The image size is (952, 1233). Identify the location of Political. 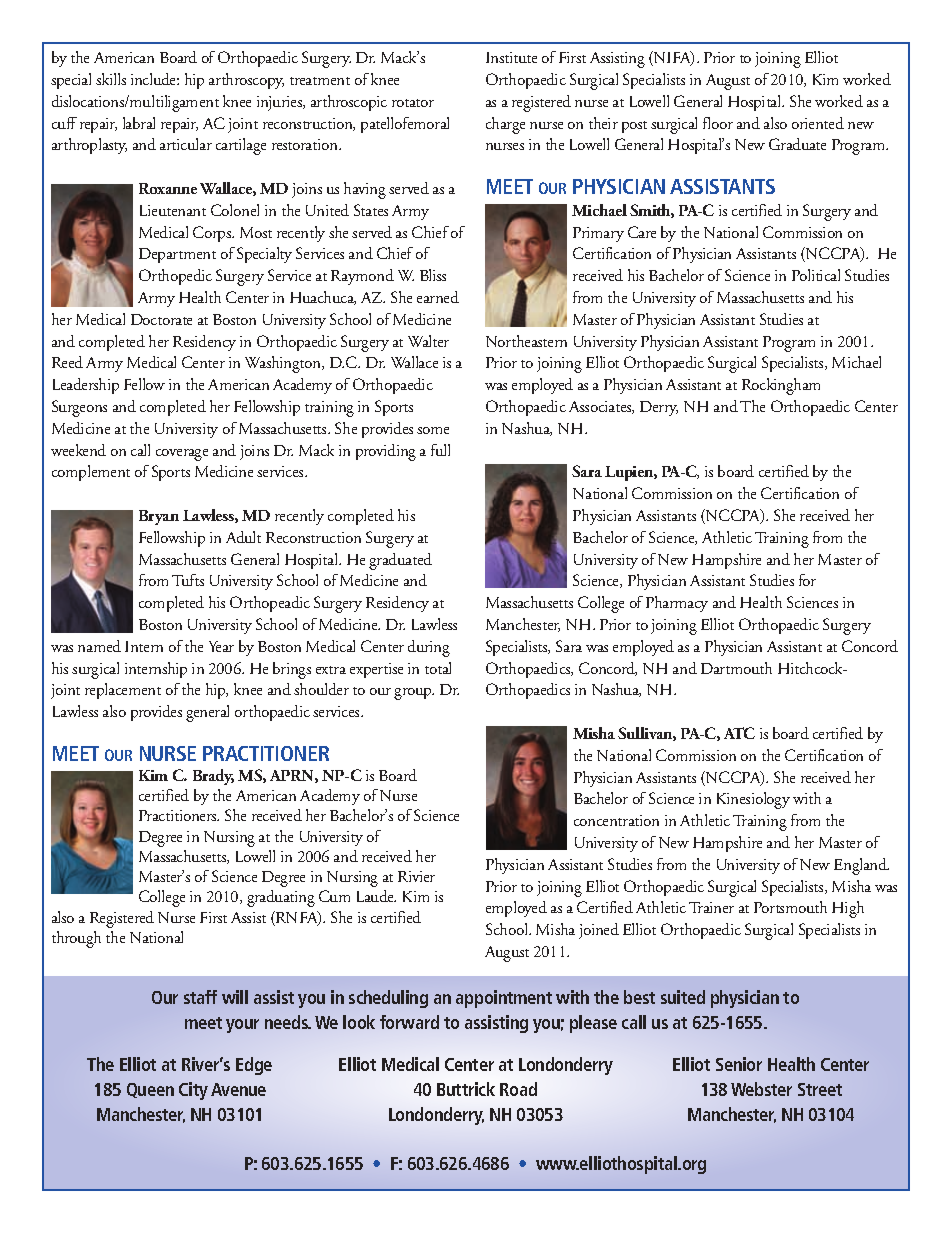
(816, 275).
